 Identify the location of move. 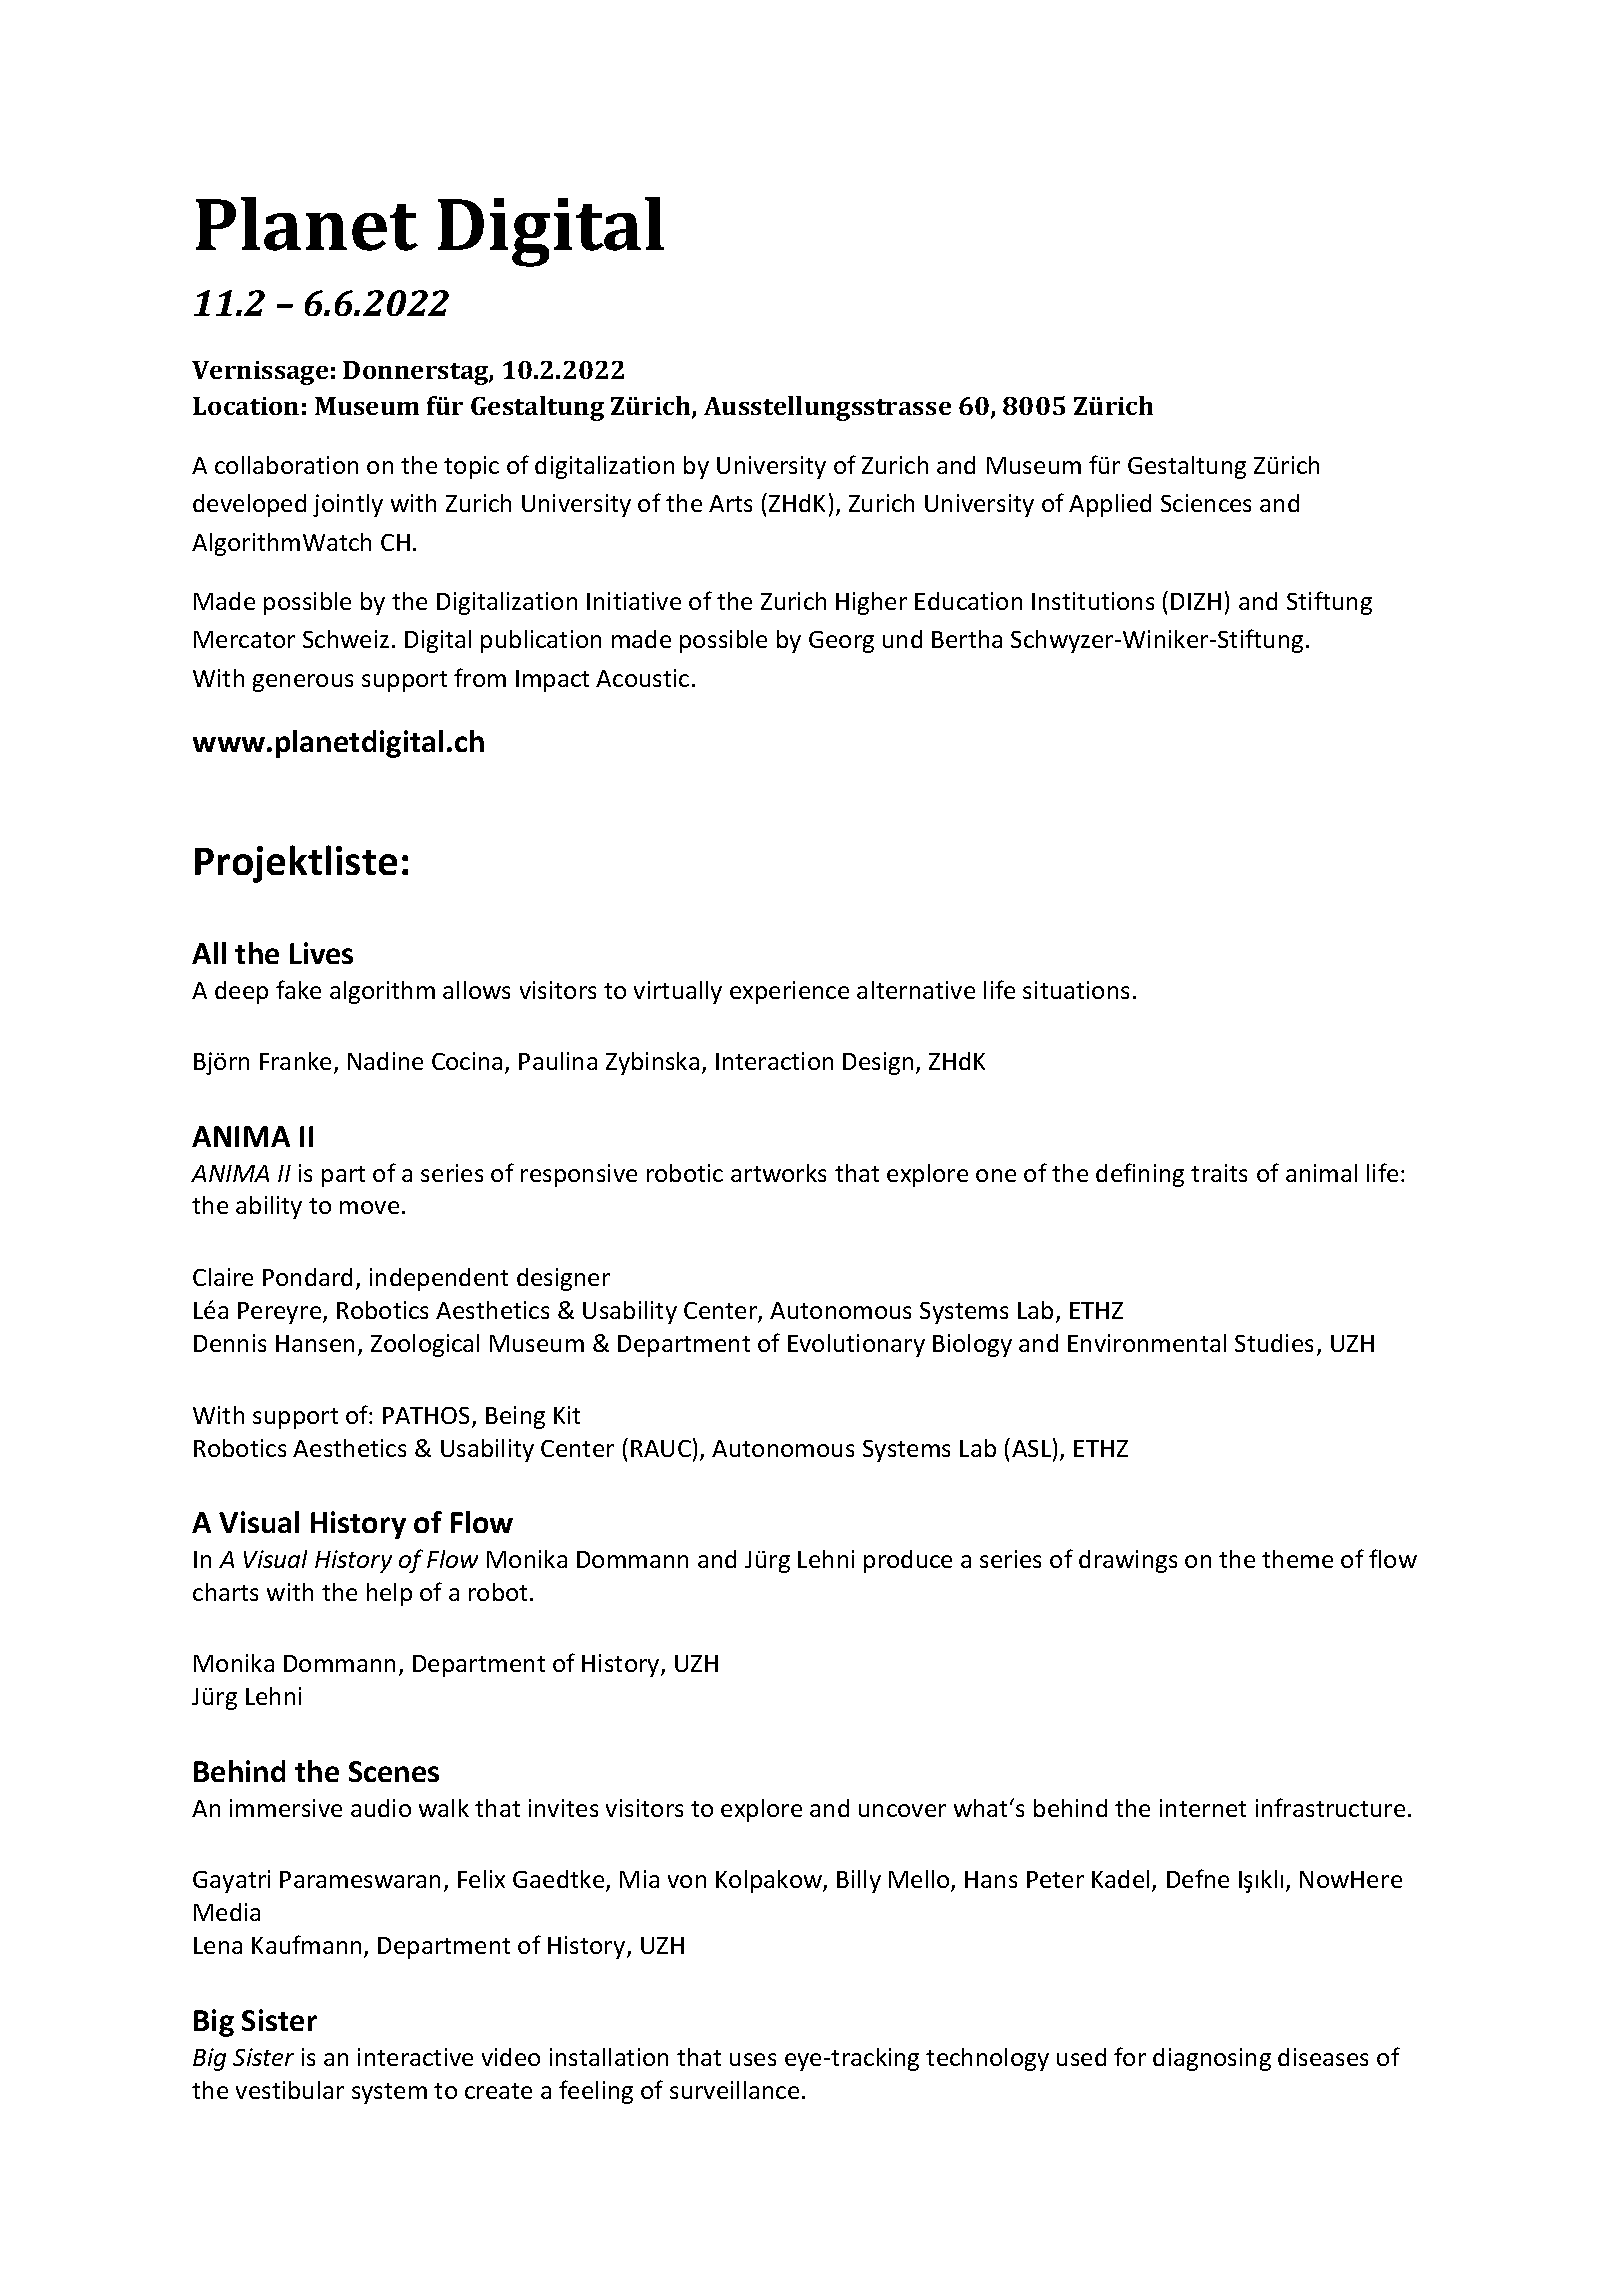
(369, 1207).
